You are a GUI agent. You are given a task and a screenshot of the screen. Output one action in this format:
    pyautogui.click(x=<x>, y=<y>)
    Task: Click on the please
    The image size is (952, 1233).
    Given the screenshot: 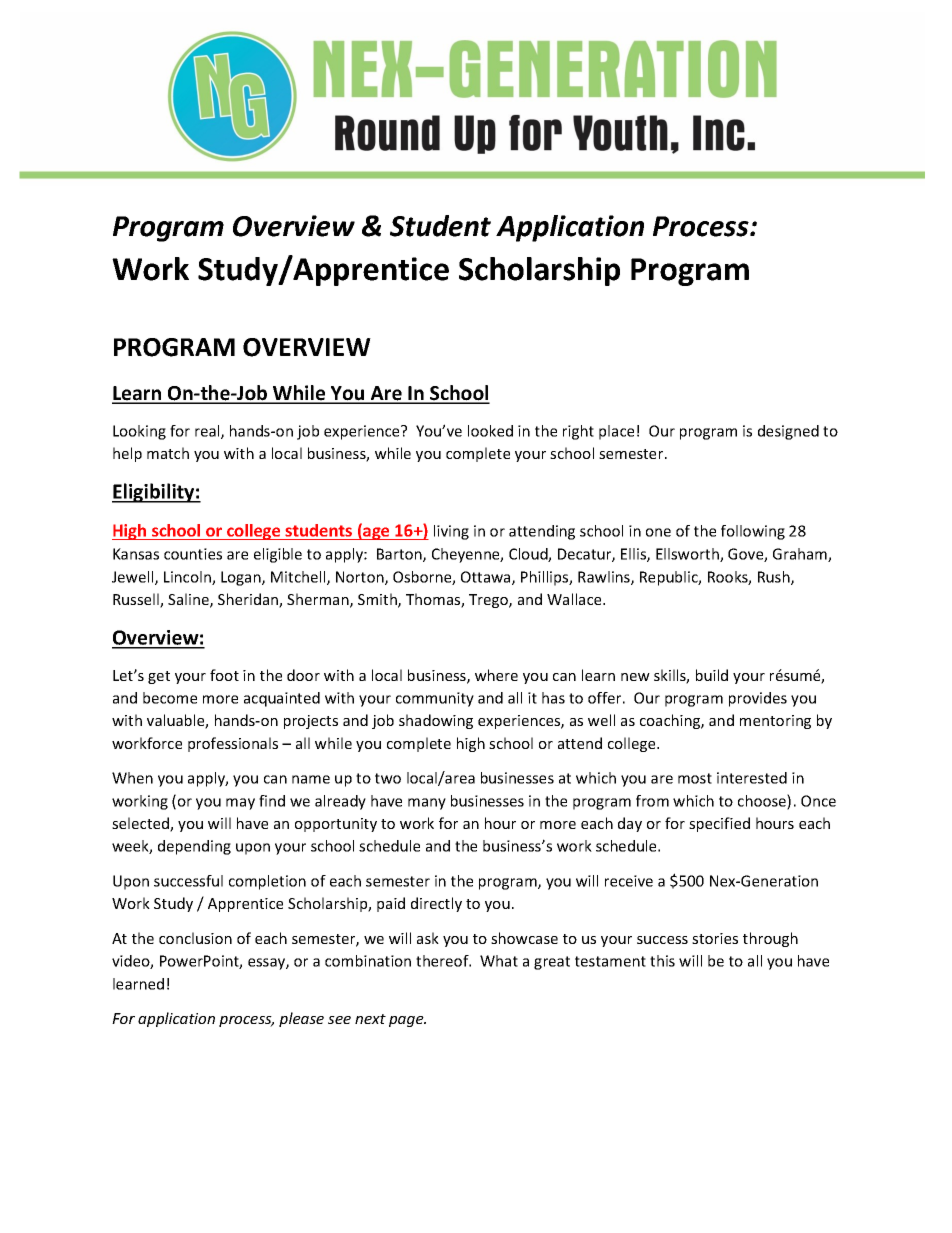 What is the action you would take?
    pyautogui.click(x=301, y=1019)
